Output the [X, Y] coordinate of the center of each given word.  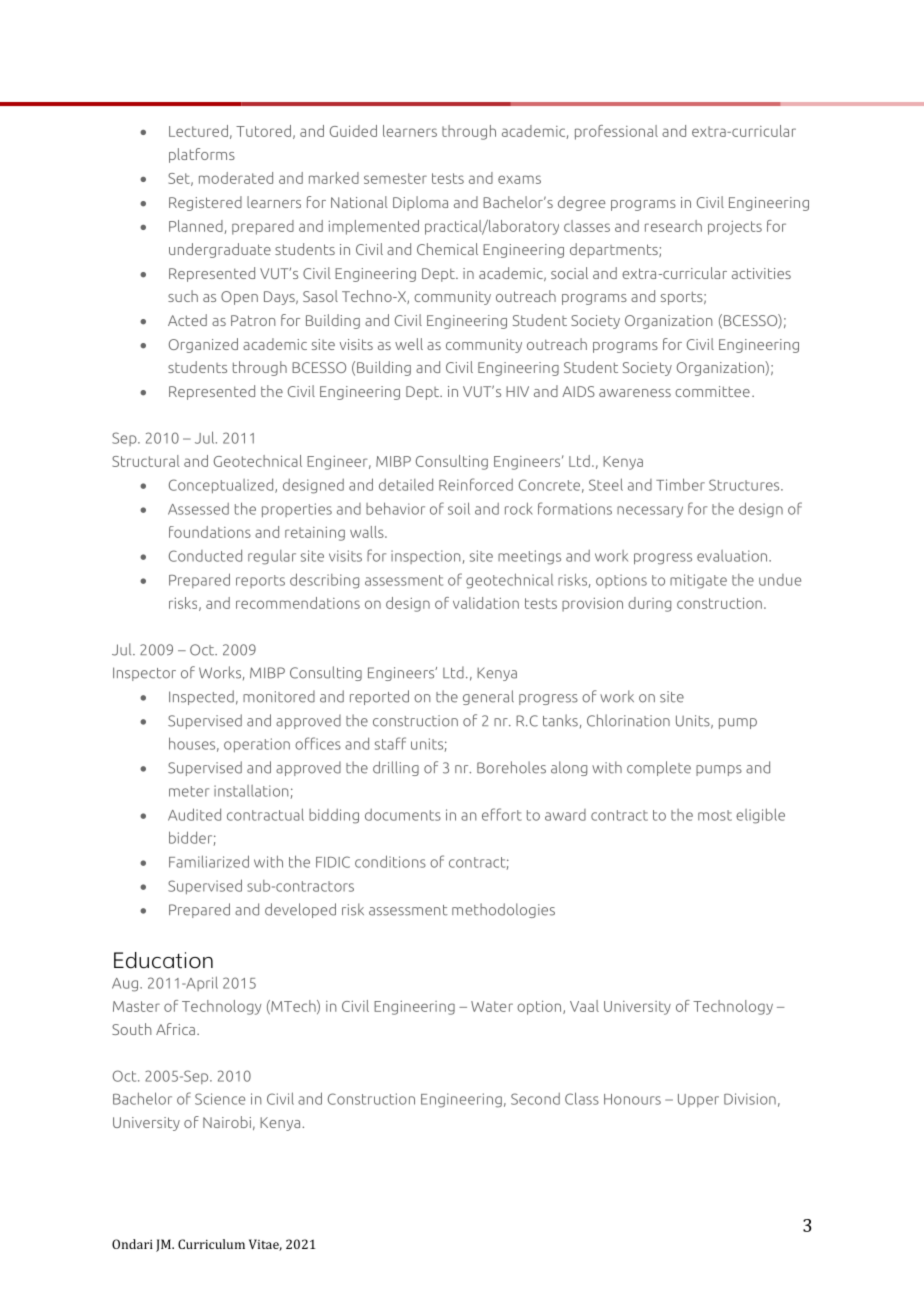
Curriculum [211, 1244]
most [715, 815]
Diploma [420, 203]
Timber [680, 484]
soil [459, 508]
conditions [390, 861]
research [673, 226]
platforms [202, 155]
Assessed [198, 509]
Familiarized [209, 861]
